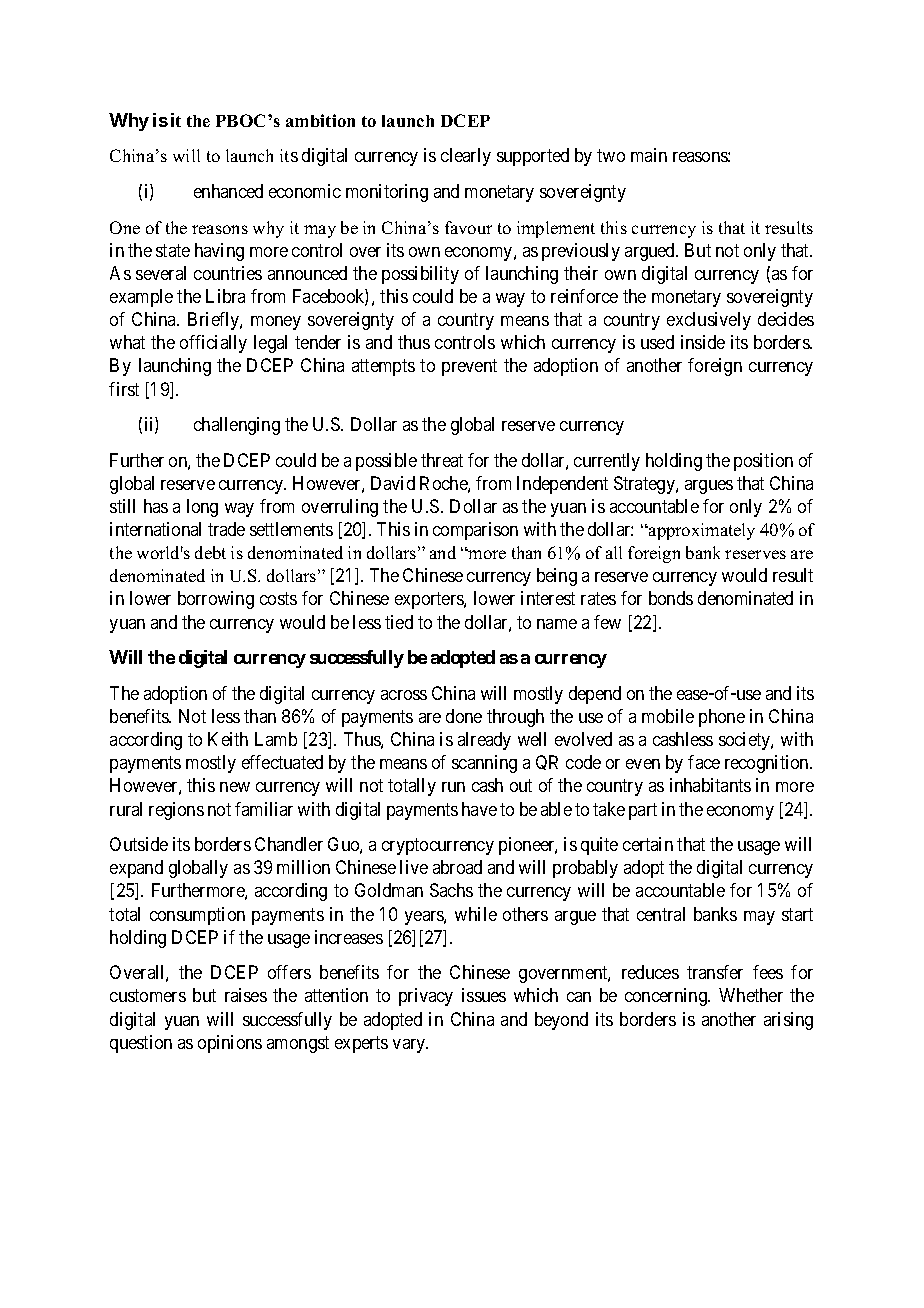 This image has width=924, height=1308. Describe the element at coordinates (649, 155) in the image. I see `main` at that location.
